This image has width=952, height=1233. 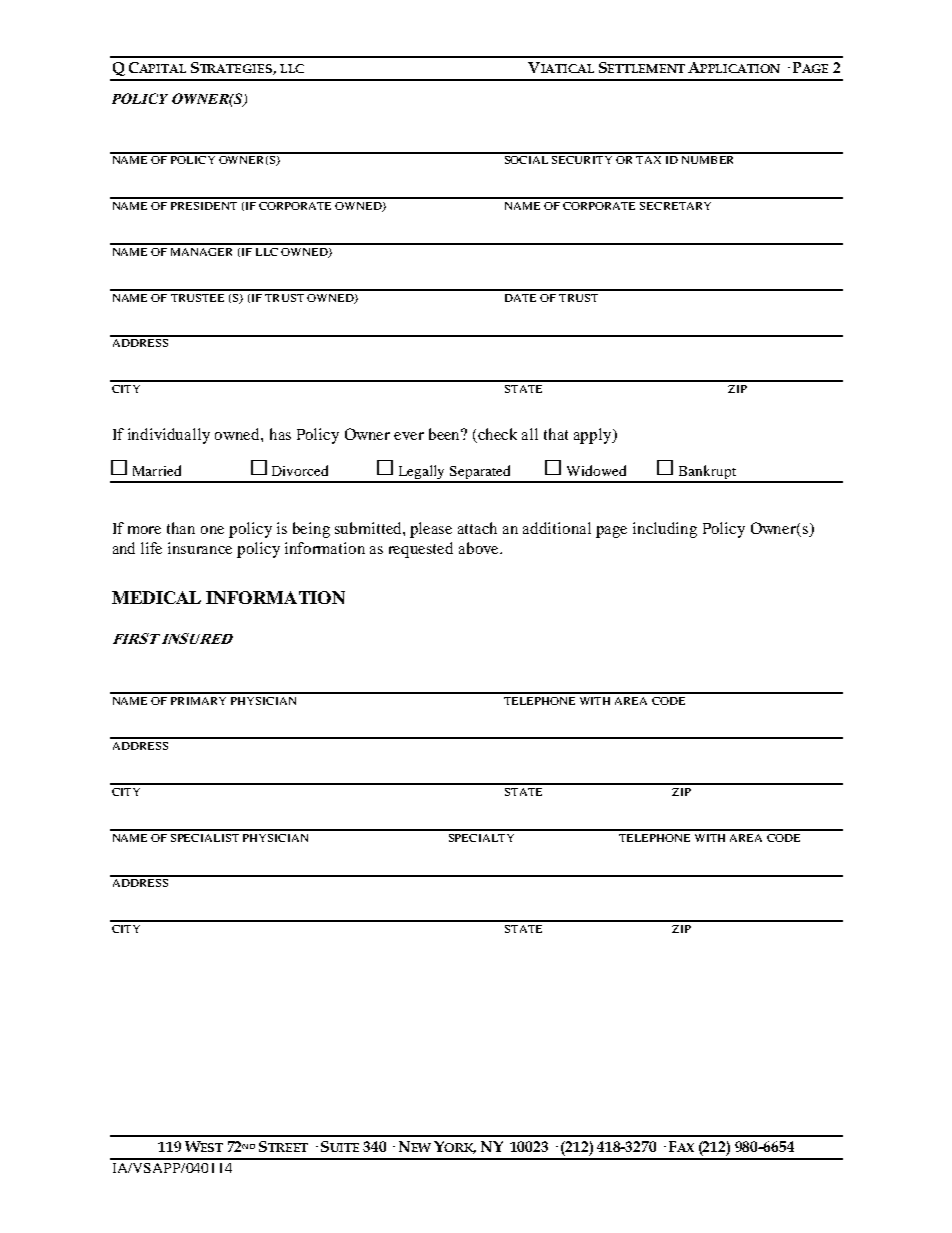 What do you see at coordinates (421, 550) in the image?
I see `requested` at bounding box center [421, 550].
